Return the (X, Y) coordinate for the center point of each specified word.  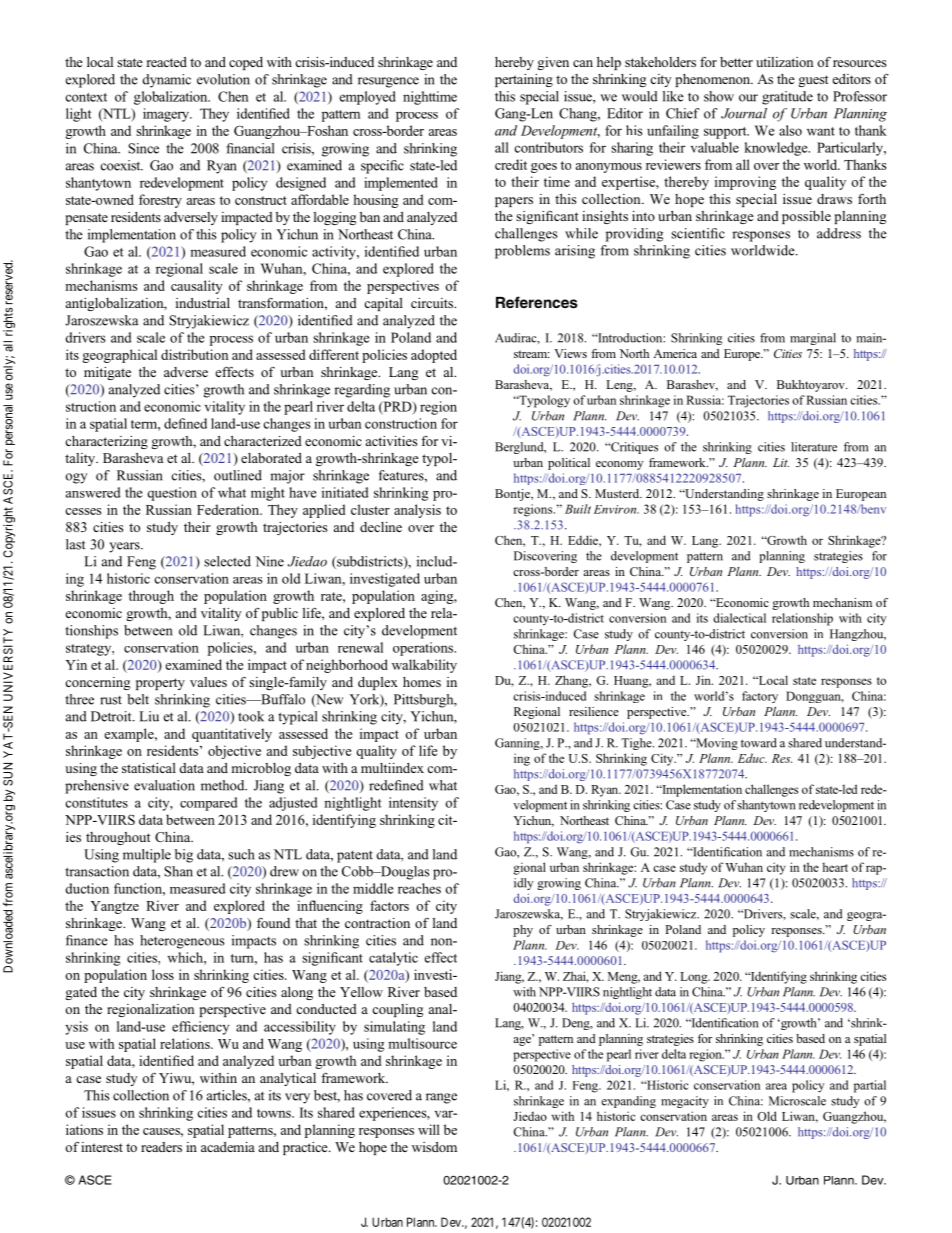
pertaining (524, 80)
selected (227, 561)
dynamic (166, 81)
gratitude (787, 98)
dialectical (739, 618)
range (441, 1098)
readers (161, 1147)
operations (424, 649)
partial (870, 1086)
